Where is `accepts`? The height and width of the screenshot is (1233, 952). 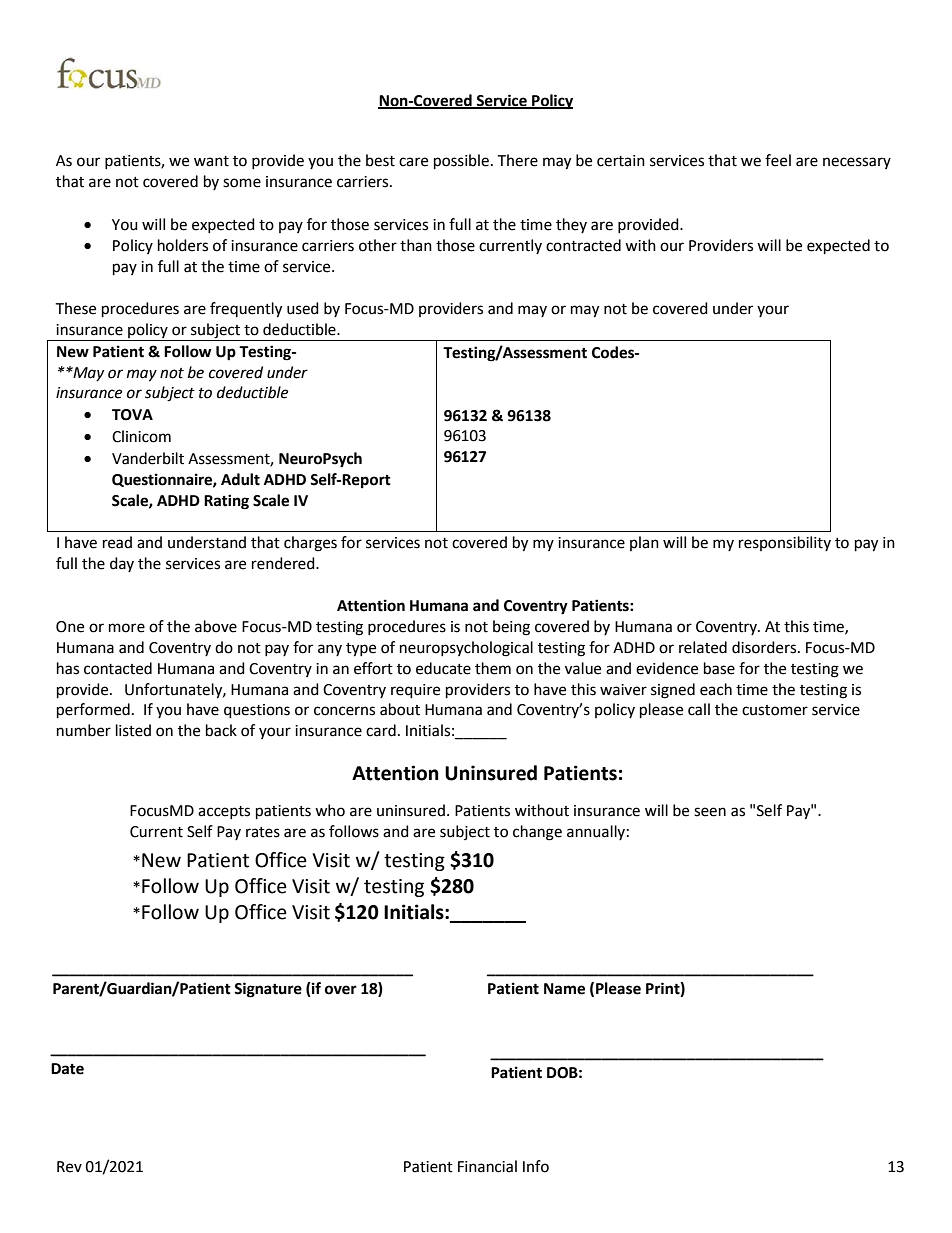 accepts is located at coordinates (224, 812).
